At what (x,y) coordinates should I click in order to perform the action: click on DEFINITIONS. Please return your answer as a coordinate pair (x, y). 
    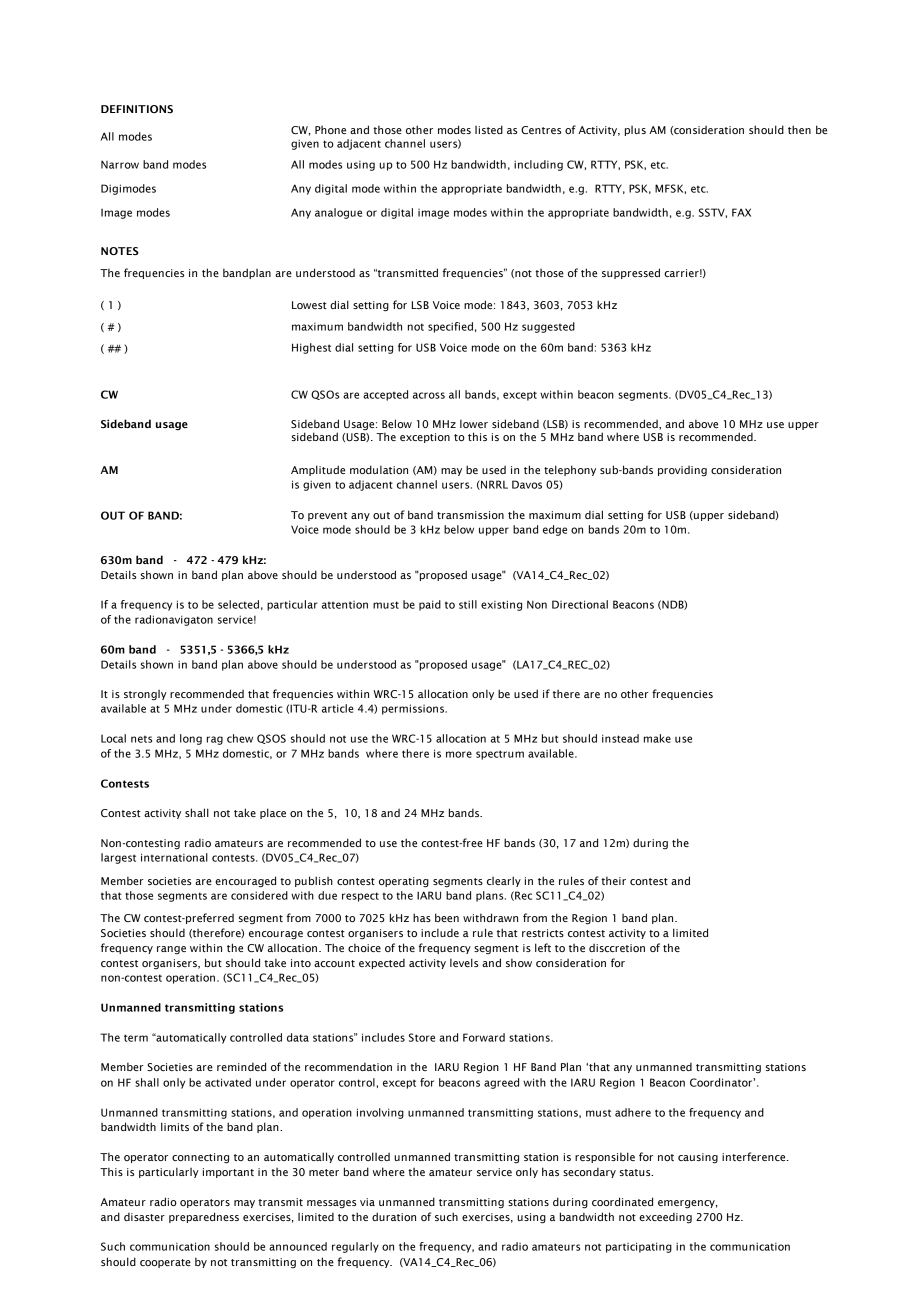
    Looking at the image, I should click on (137, 109).
